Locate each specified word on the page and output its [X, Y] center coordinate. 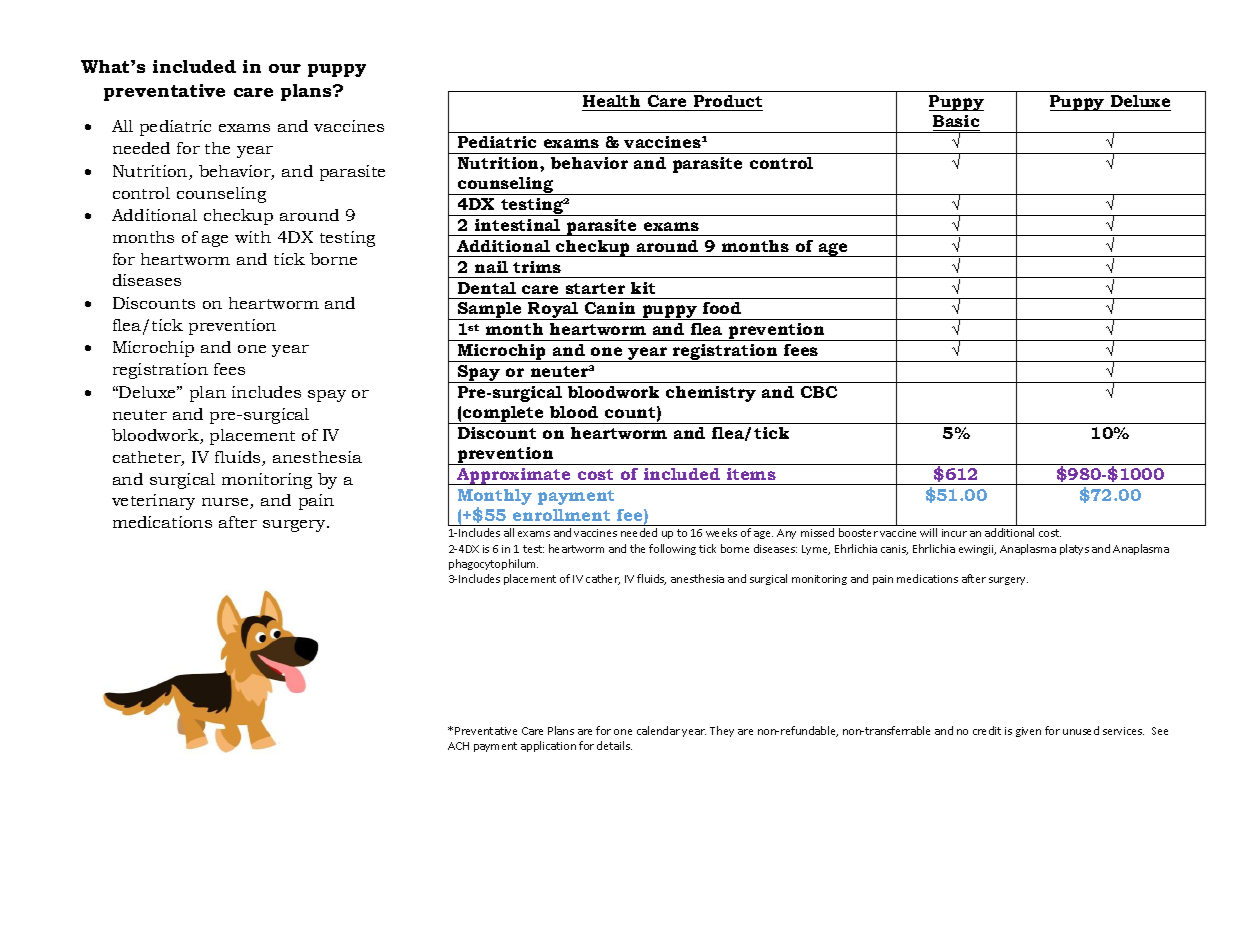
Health [612, 103]
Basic [956, 123]
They [722, 731]
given [1028, 732]
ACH [458, 746]
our [285, 68]
